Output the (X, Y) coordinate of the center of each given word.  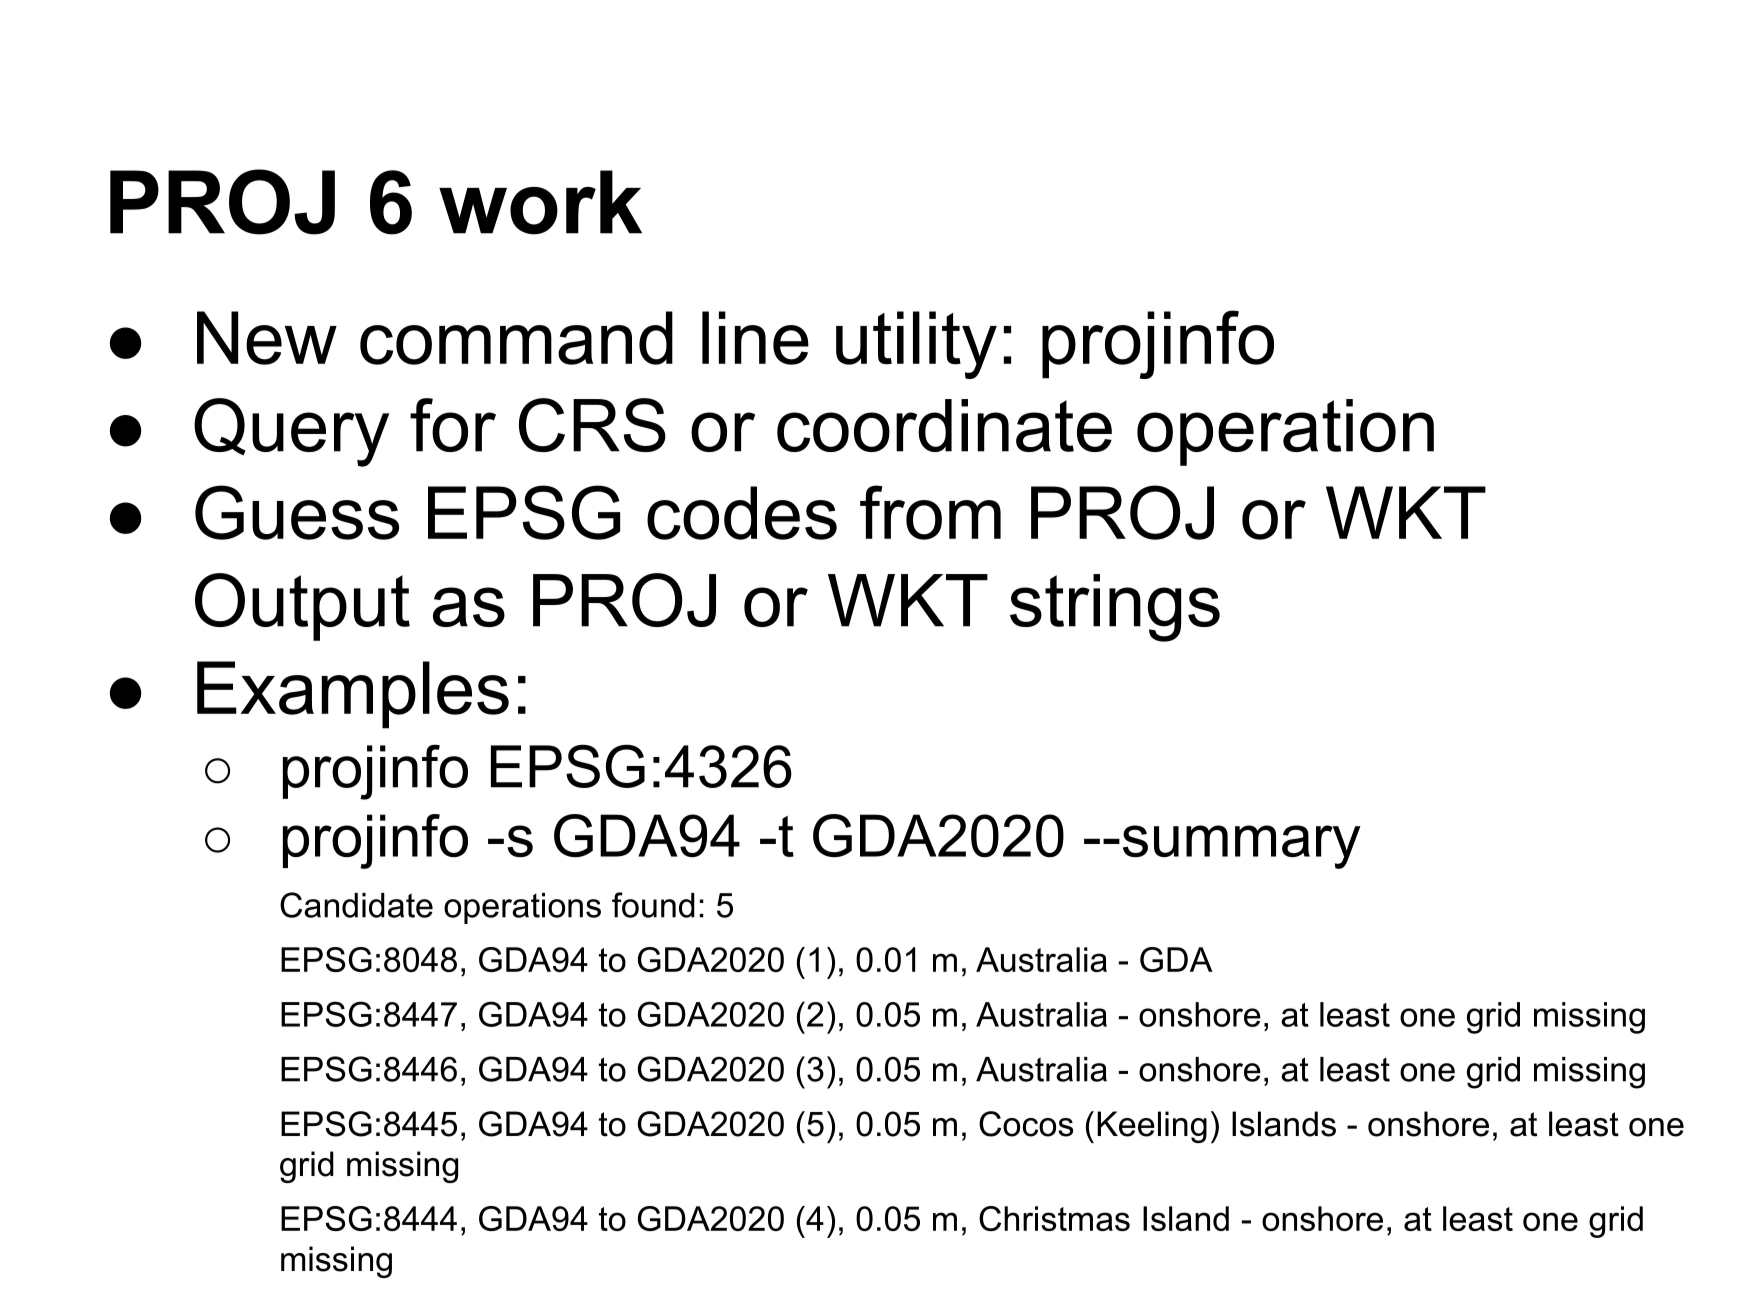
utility (916, 345)
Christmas (1054, 1218)
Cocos (1026, 1124)
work (540, 202)
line (755, 338)
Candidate (356, 905)
